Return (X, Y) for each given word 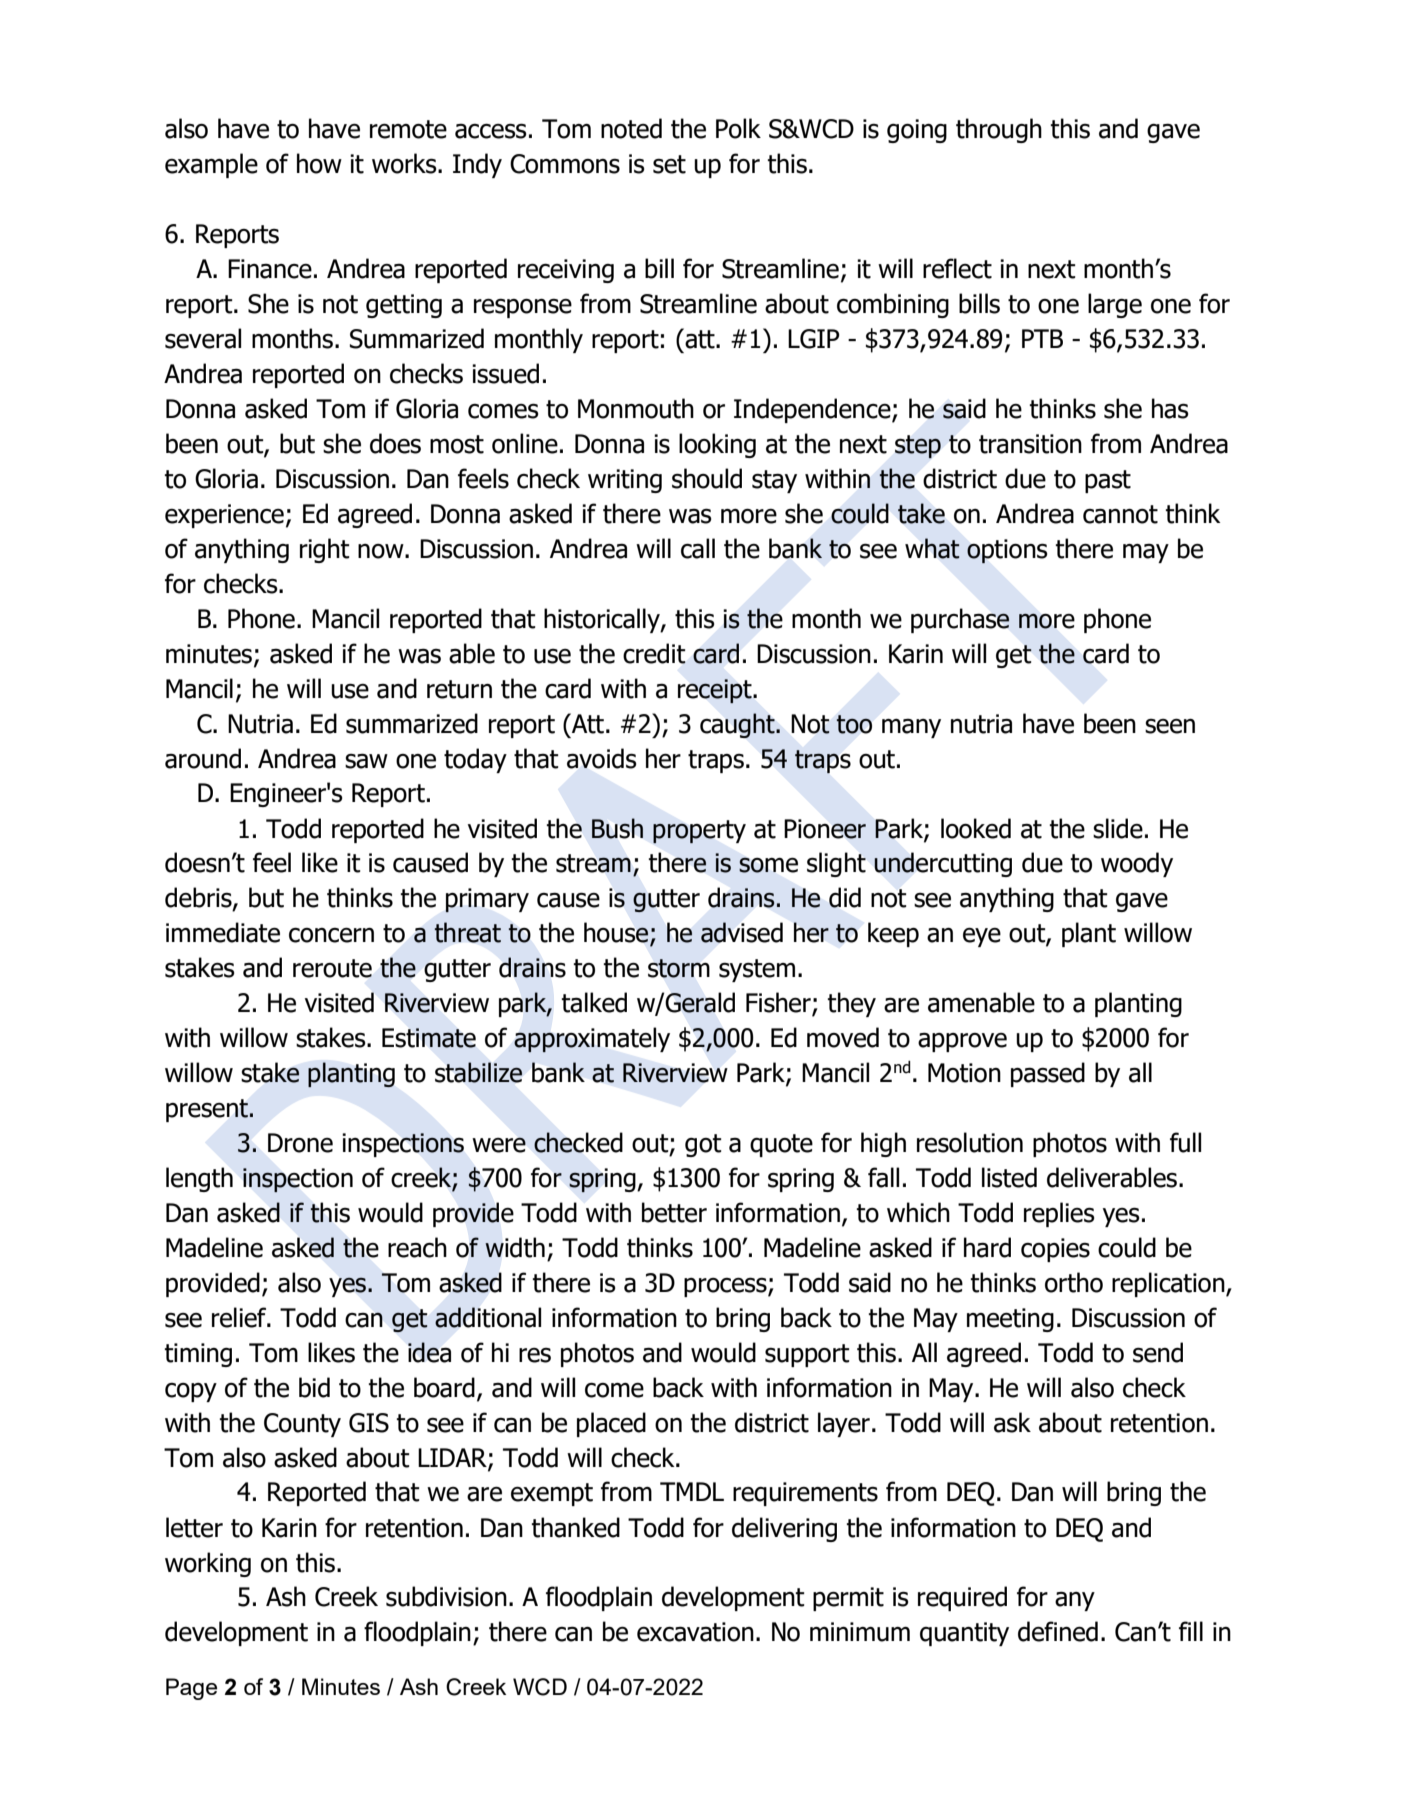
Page (191, 1689)
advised (742, 932)
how (319, 163)
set (669, 164)
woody (1137, 864)
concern (331, 935)
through (999, 130)
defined (1058, 1631)
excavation (695, 1632)
